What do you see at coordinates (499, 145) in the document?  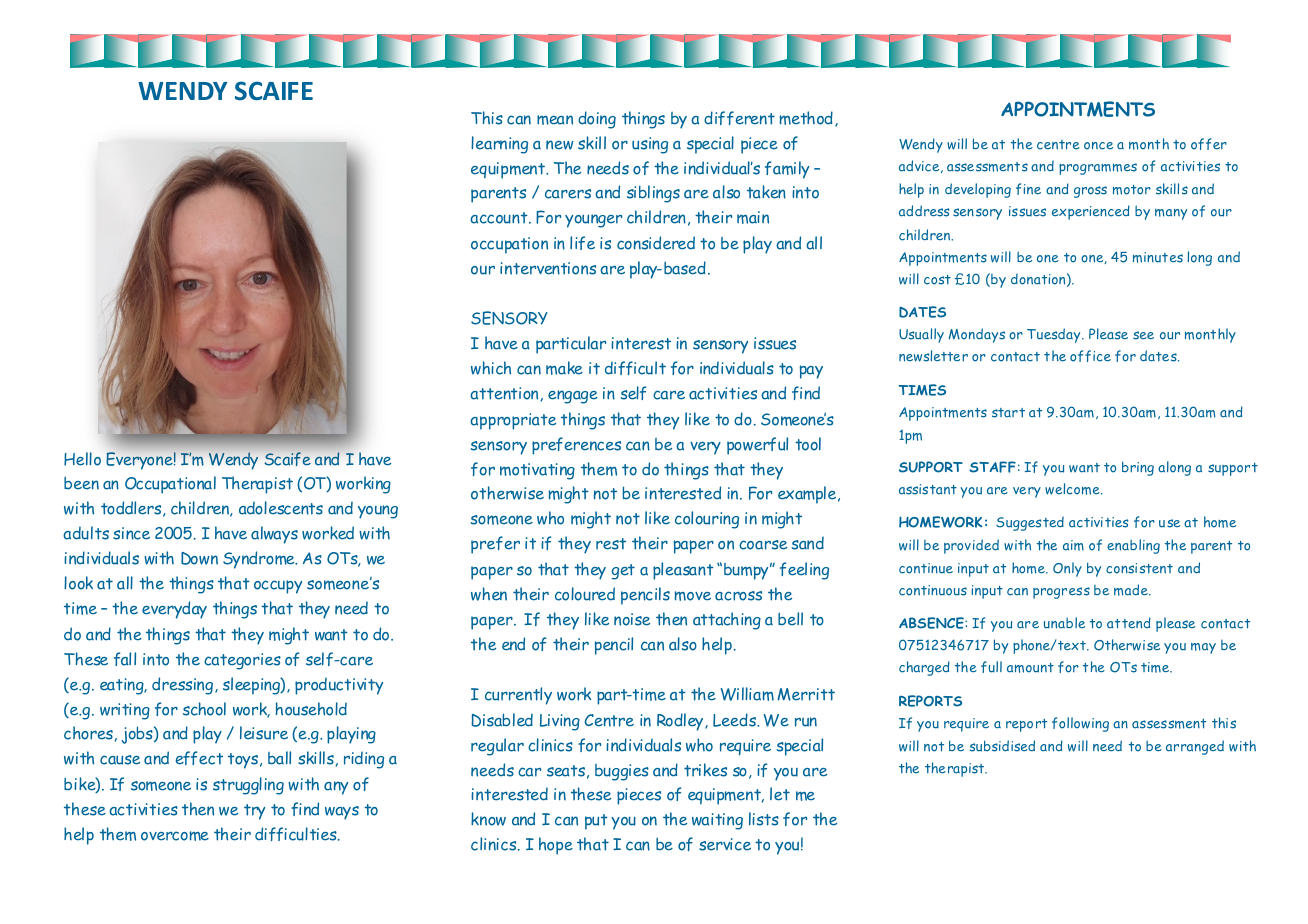 I see `learning` at bounding box center [499, 145].
